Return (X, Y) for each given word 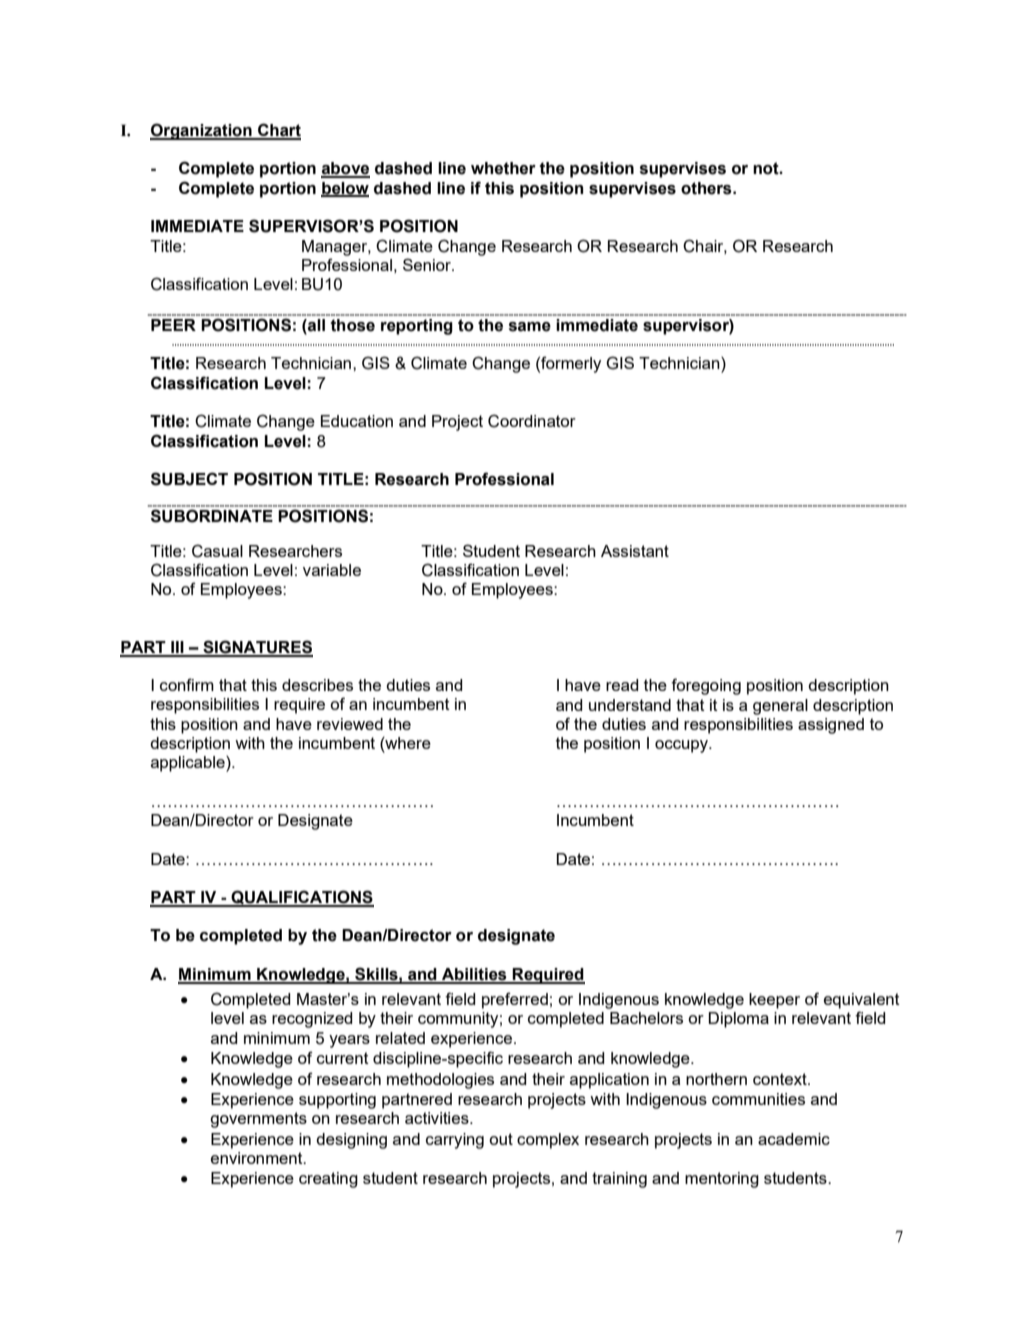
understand (630, 705)
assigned (831, 726)
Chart (278, 131)
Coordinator (532, 421)
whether (503, 168)
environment (258, 1158)
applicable (189, 764)
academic (794, 1139)
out (501, 1139)
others (707, 188)
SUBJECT (189, 479)
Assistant (635, 551)
